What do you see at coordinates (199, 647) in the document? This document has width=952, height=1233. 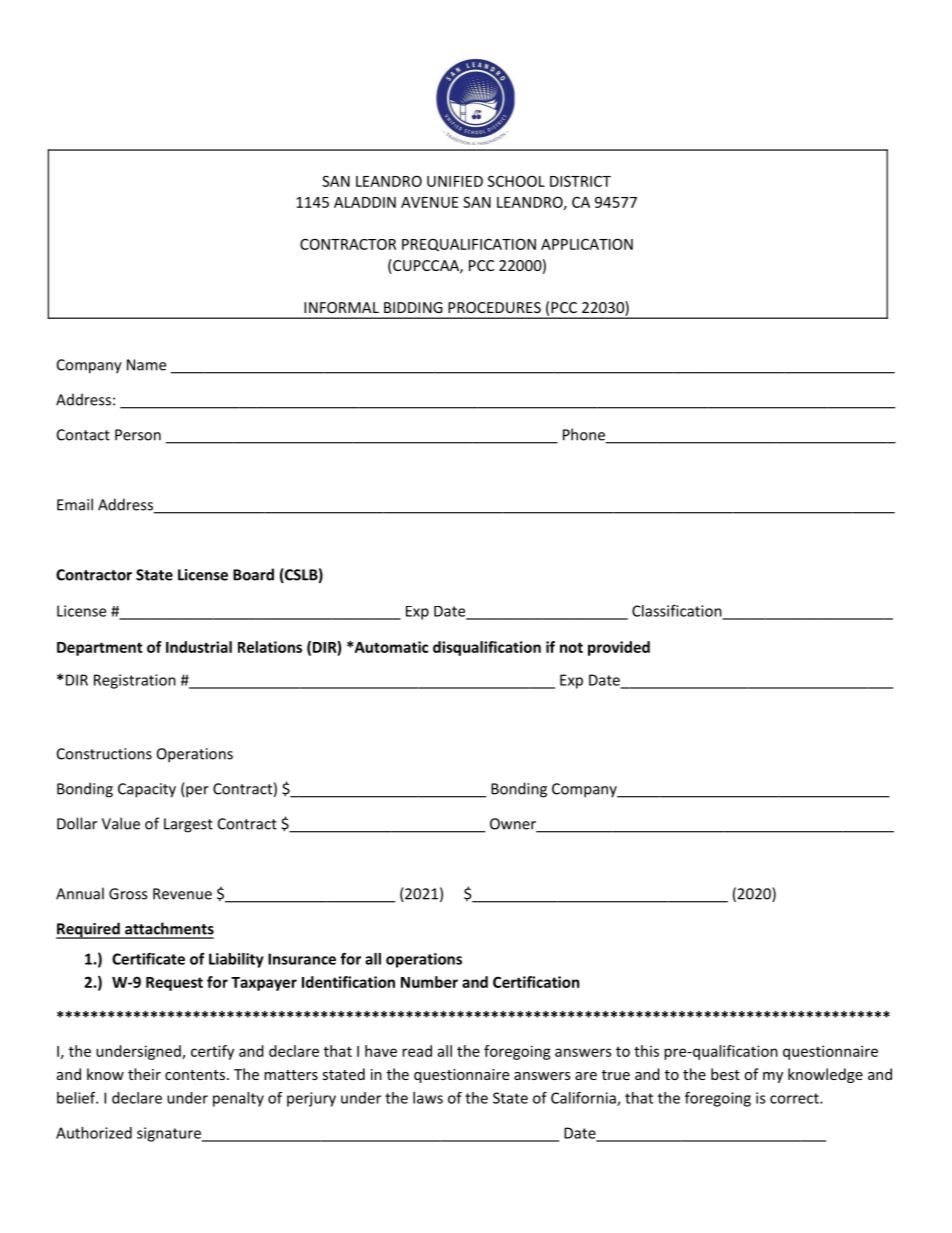 I see `Industrial` at bounding box center [199, 647].
